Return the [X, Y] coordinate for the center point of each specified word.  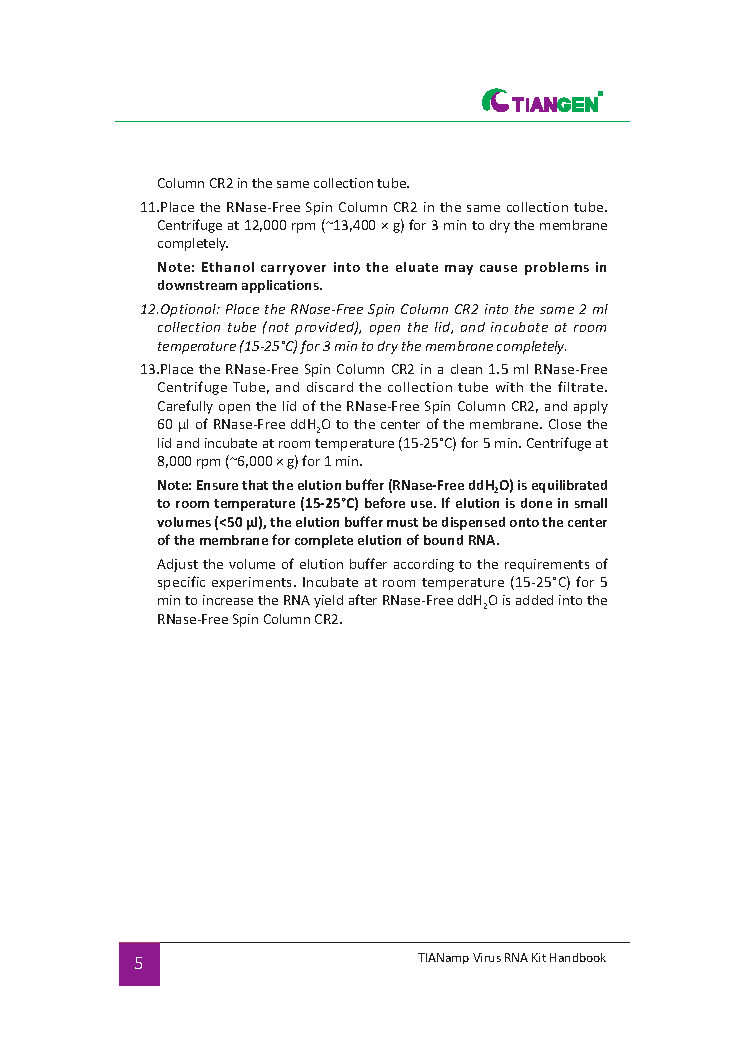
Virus [487, 957]
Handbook [578, 957]
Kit [539, 957]
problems [557, 268]
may [459, 270]
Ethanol [228, 267]
